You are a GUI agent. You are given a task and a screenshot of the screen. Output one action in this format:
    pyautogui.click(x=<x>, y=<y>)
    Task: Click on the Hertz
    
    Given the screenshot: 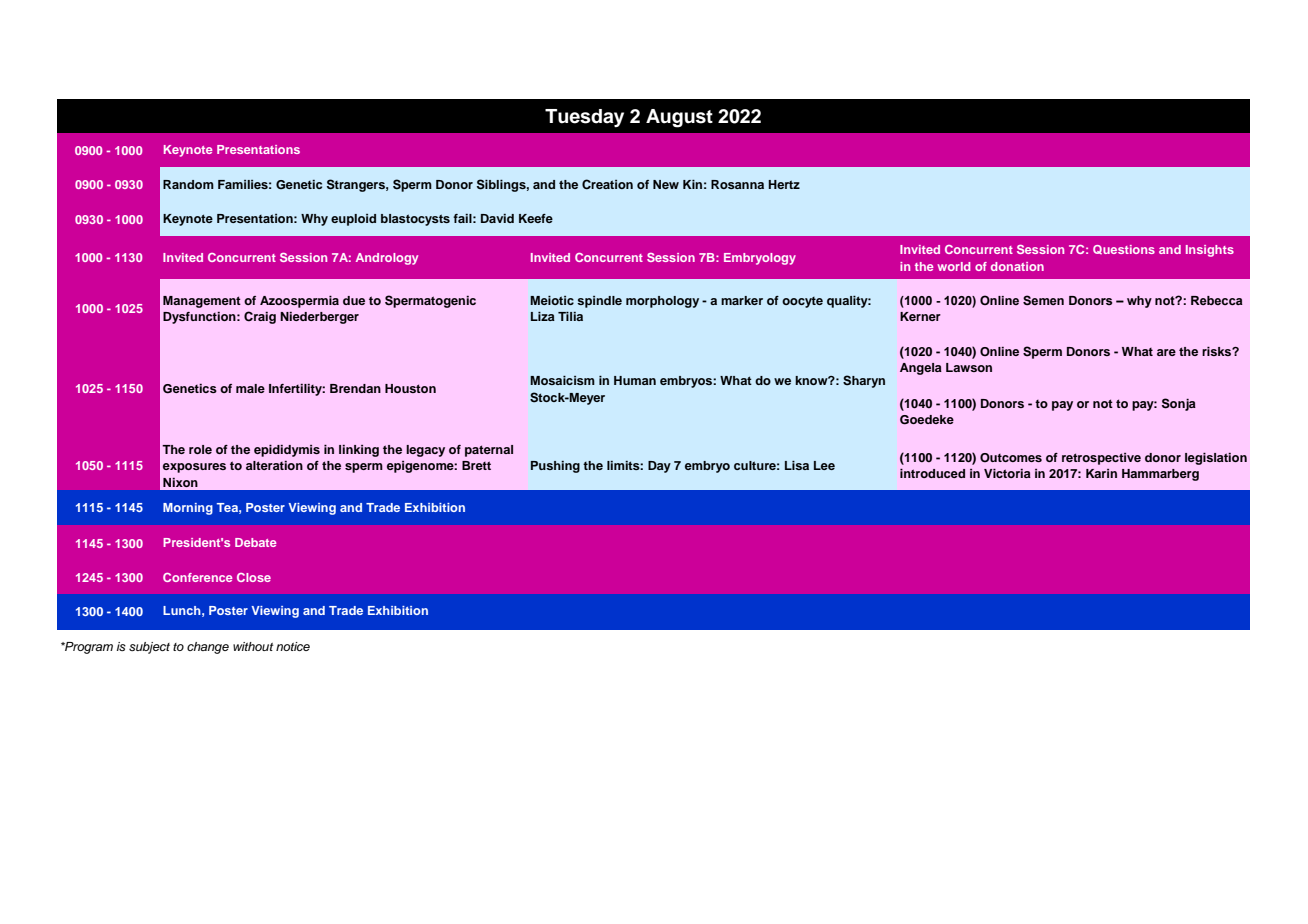 What is the action you would take?
    pyautogui.click(x=784, y=184)
